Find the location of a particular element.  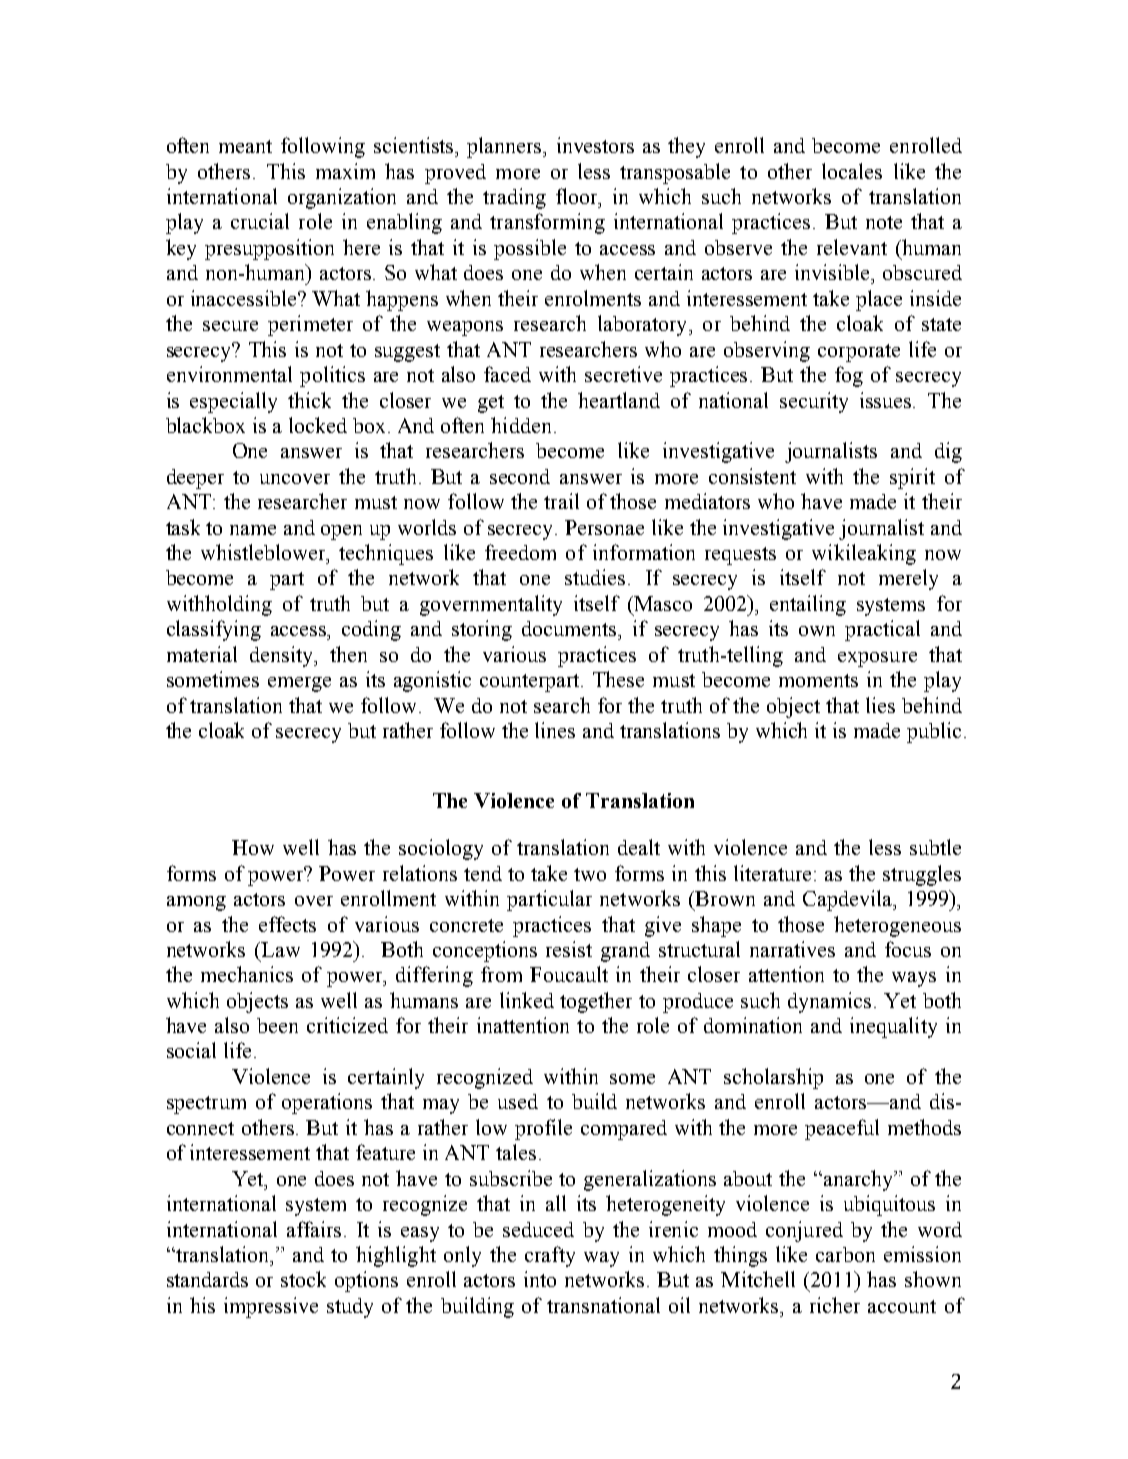

lies is located at coordinates (880, 705).
